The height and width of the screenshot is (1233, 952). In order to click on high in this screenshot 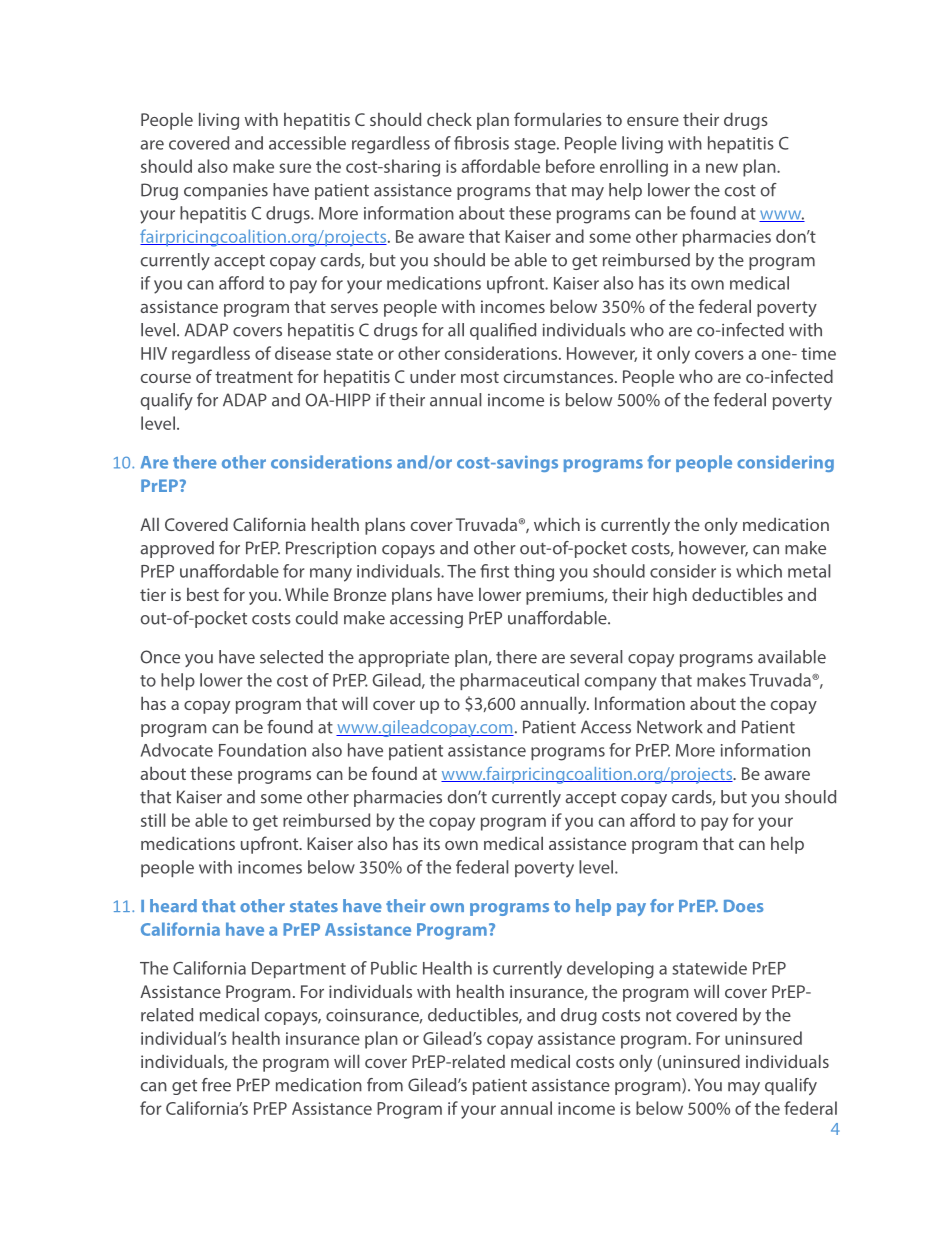, I will do `click(670, 596)`.
